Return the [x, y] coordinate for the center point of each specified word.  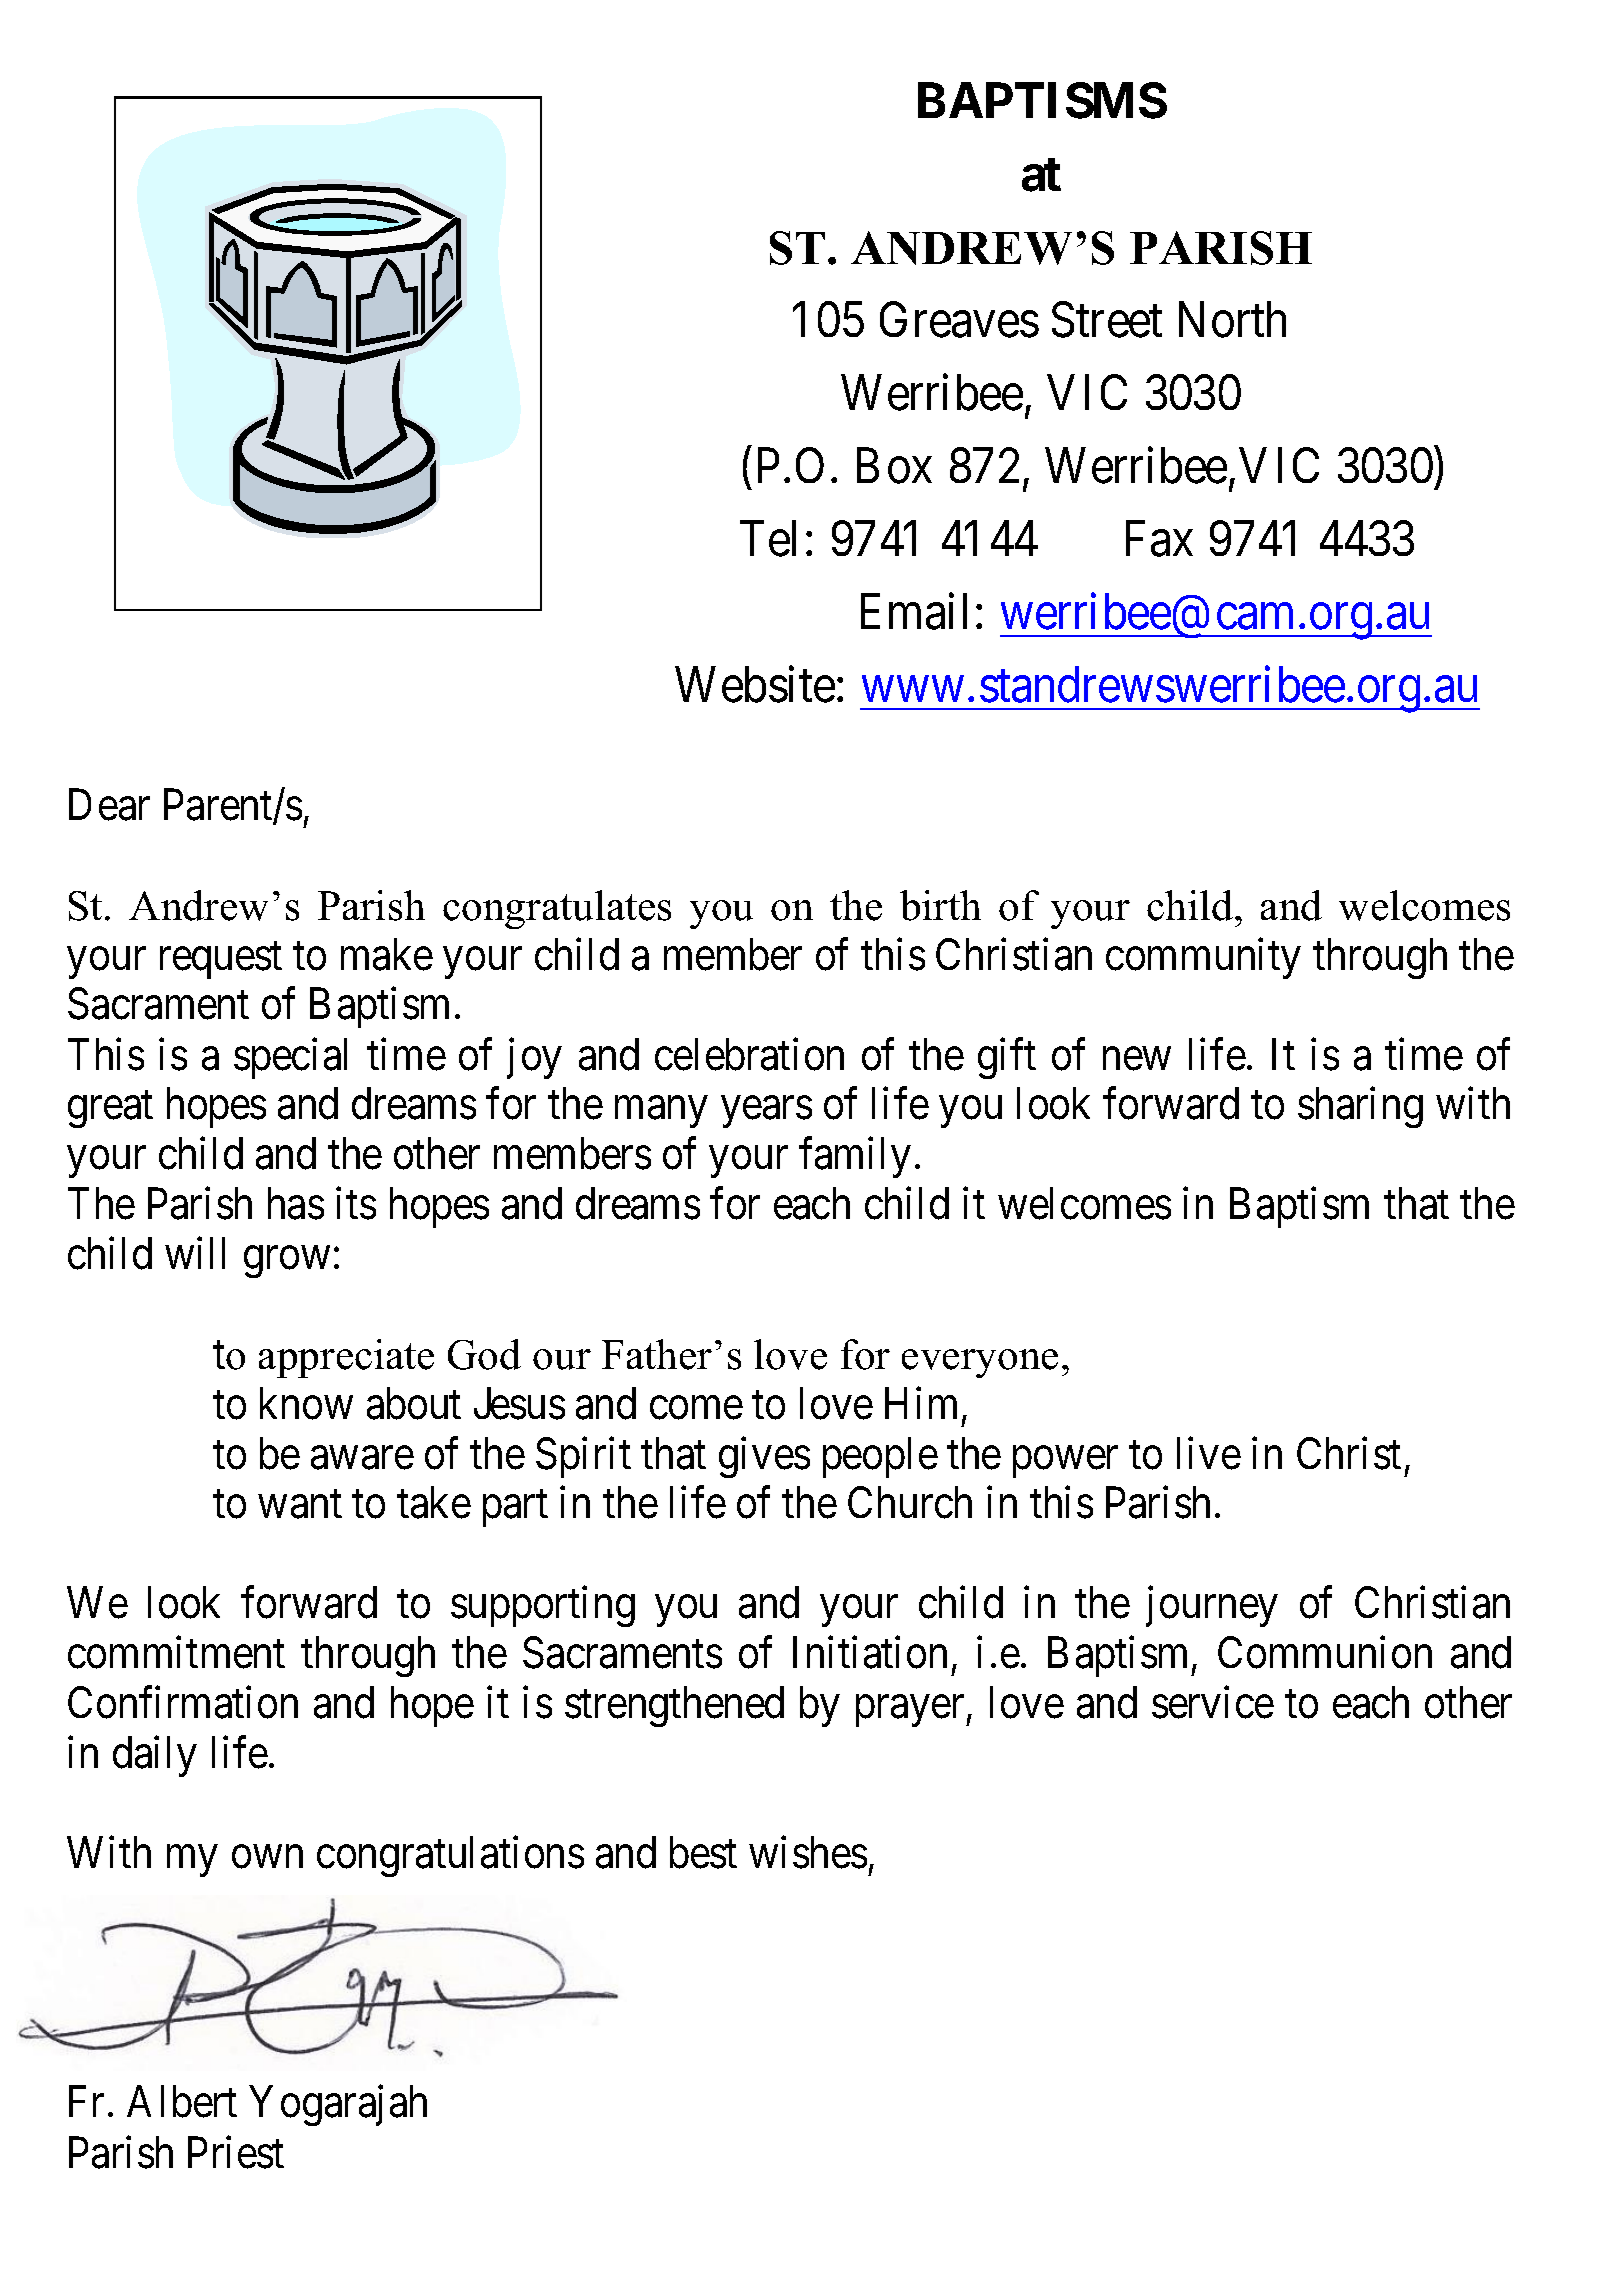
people [880, 1457]
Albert [182, 2102]
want [300, 1505]
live [1209, 1453]
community [1203, 958]
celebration [749, 1054]
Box [894, 466]
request [221, 961]
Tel [768, 539]
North [1232, 320]
